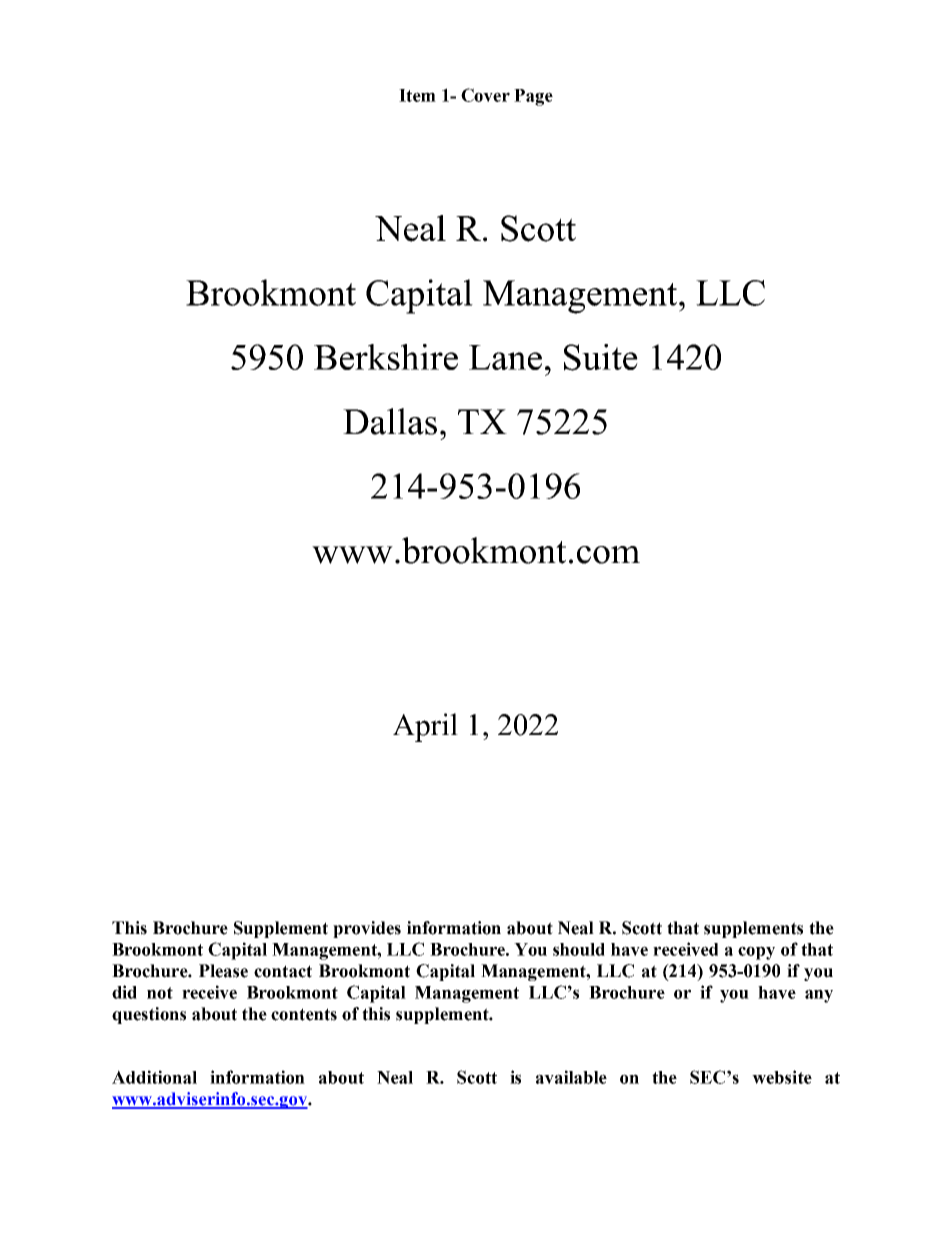 This page has height=1233, width=952. What do you see at coordinates (601, 357) in the page?
I see `Suite` at bounding box center [601, 357].
